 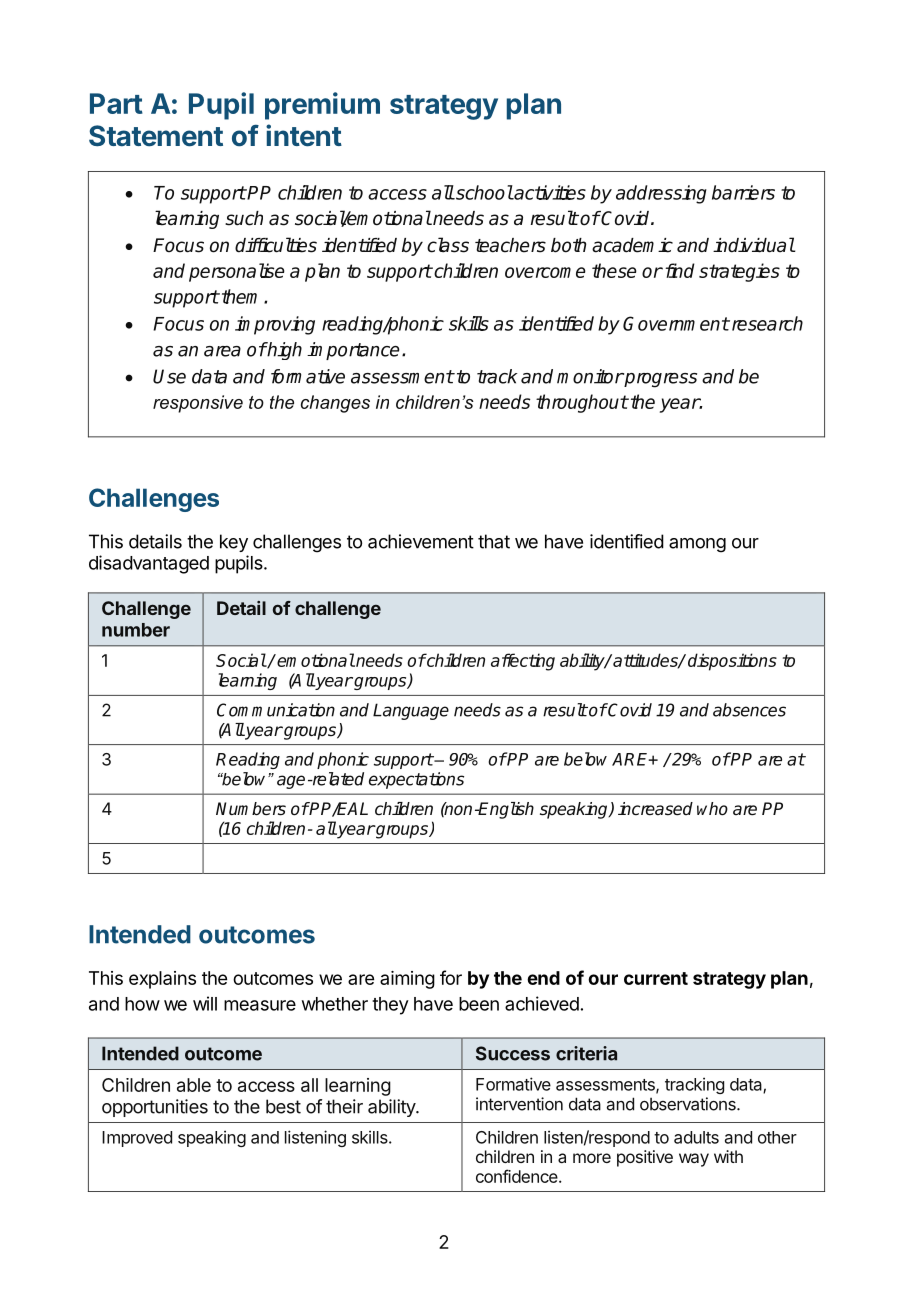 What do you see at coordinates (661, 194) in the document?
I see `addressing` at bounding box center [661, 194].
